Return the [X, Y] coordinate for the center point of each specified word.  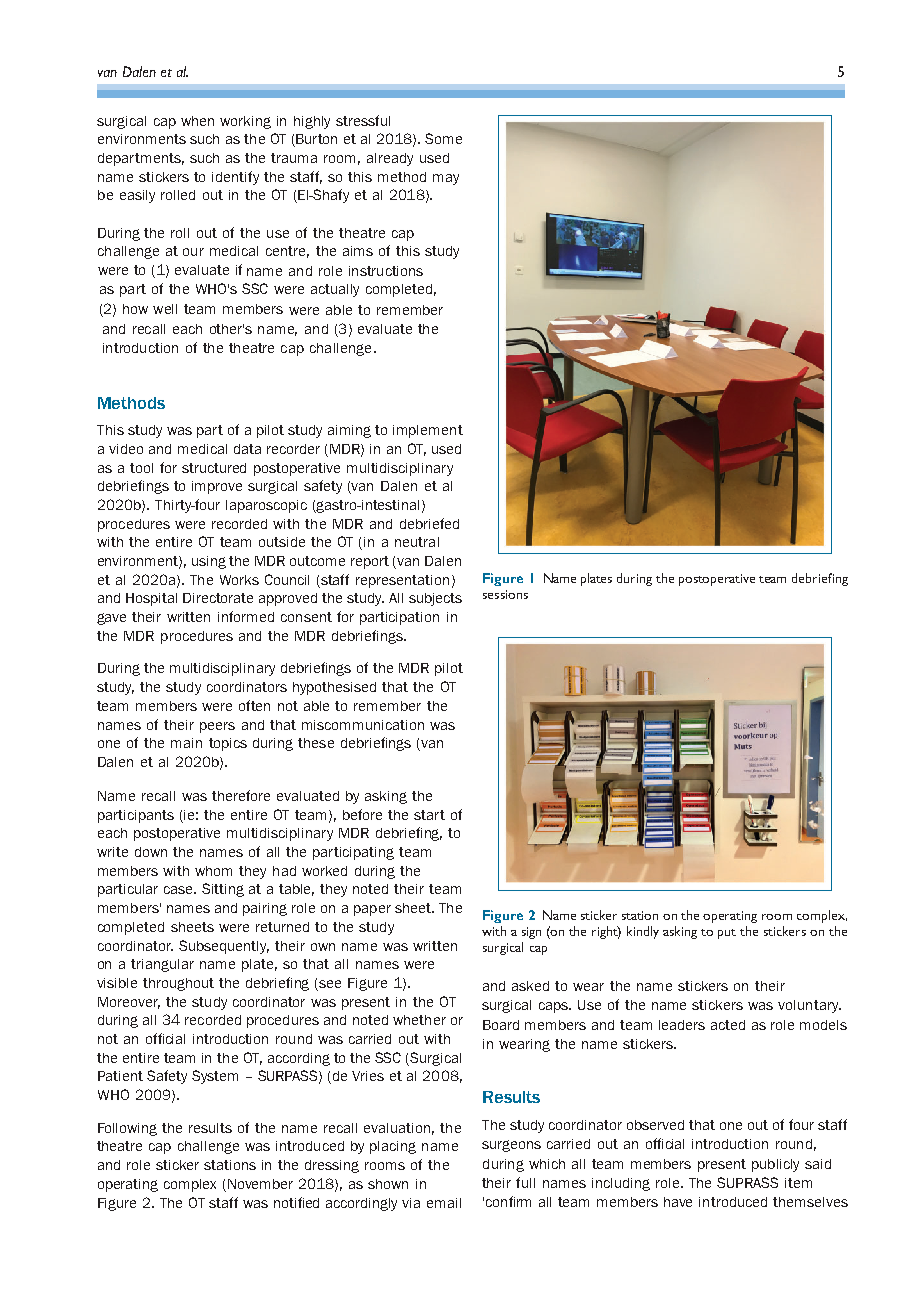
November [260, 1184]
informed [246, 616]
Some [443, 138]
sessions [505, 594]
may [446, 179]
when [197, 121]
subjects [435, 599]
